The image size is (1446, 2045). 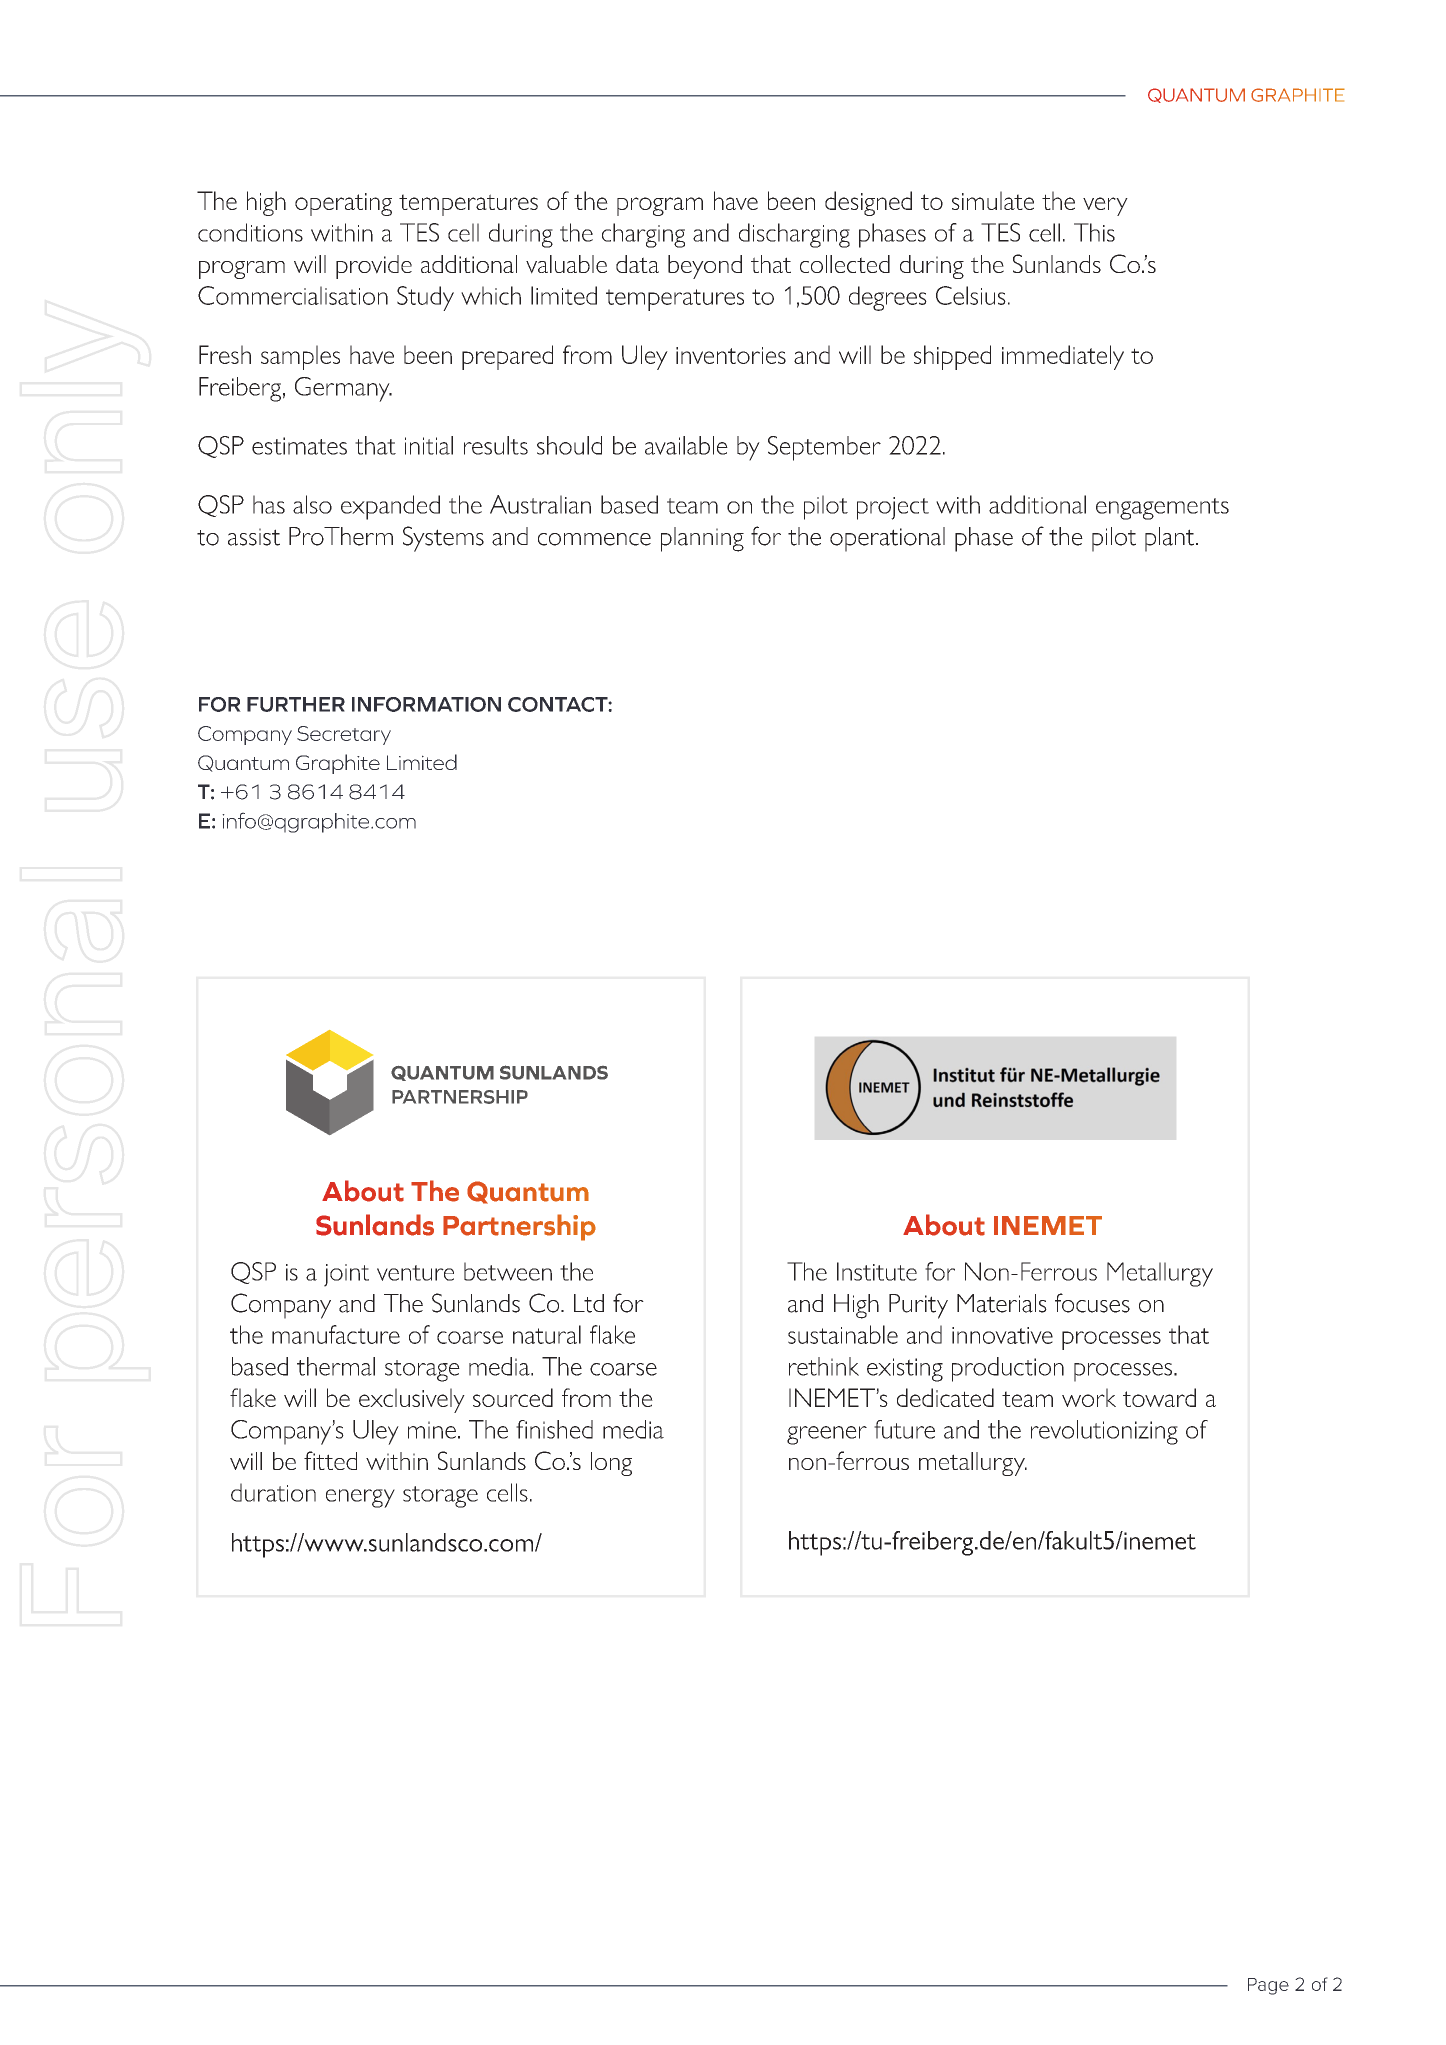 I want to click on beyond, so click(x=705, y=267).
